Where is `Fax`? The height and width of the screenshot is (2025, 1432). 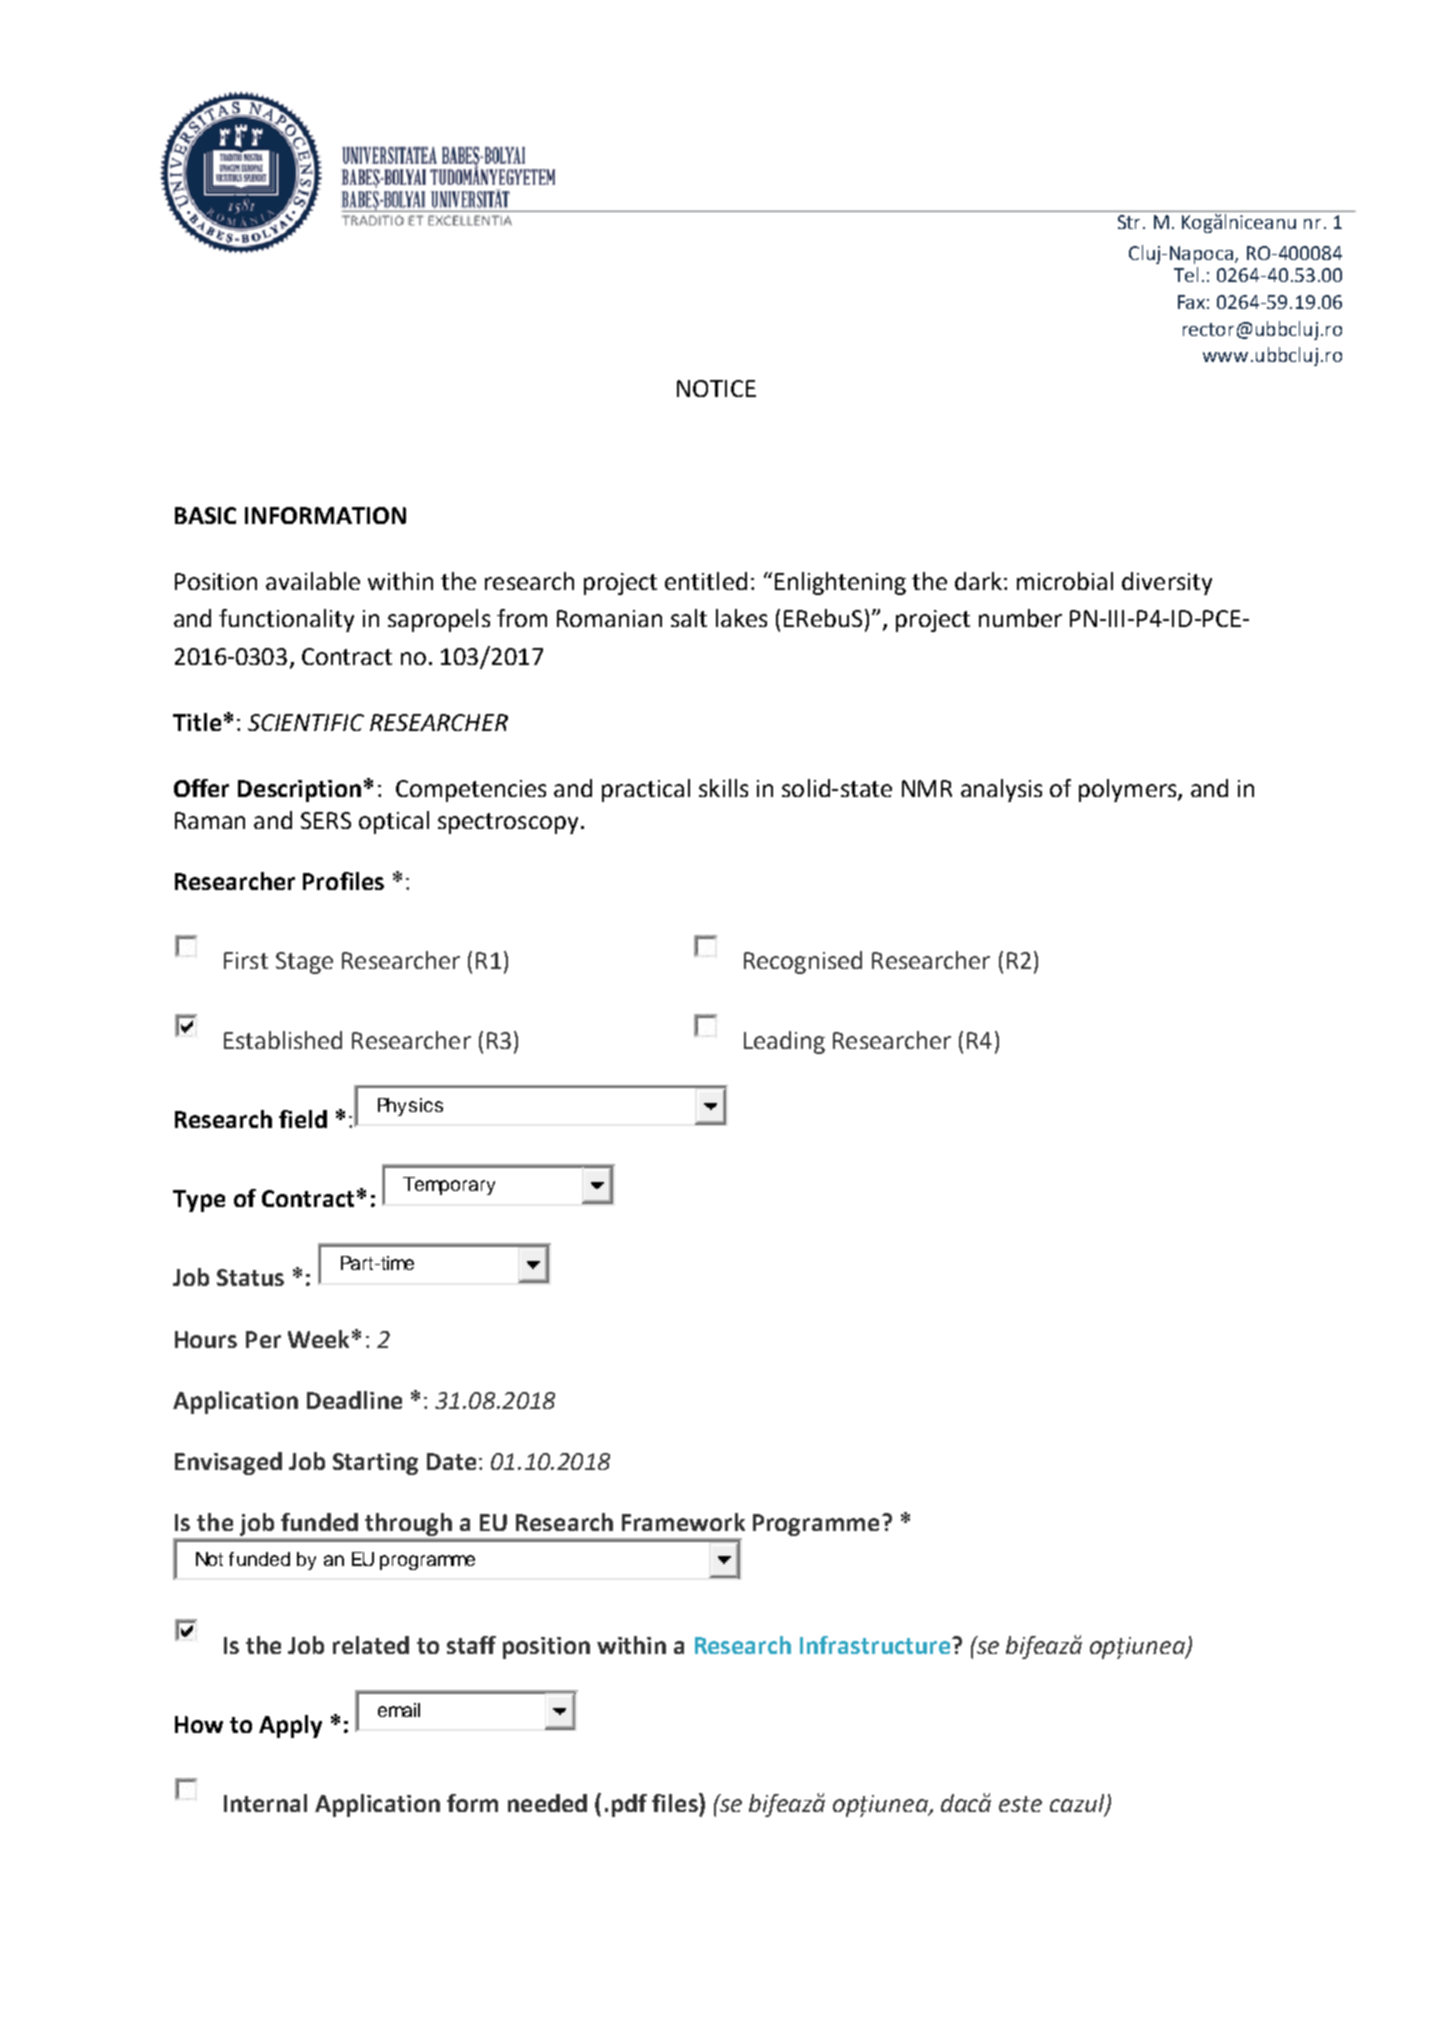
Fax is located at coordinates (1191, 302).
